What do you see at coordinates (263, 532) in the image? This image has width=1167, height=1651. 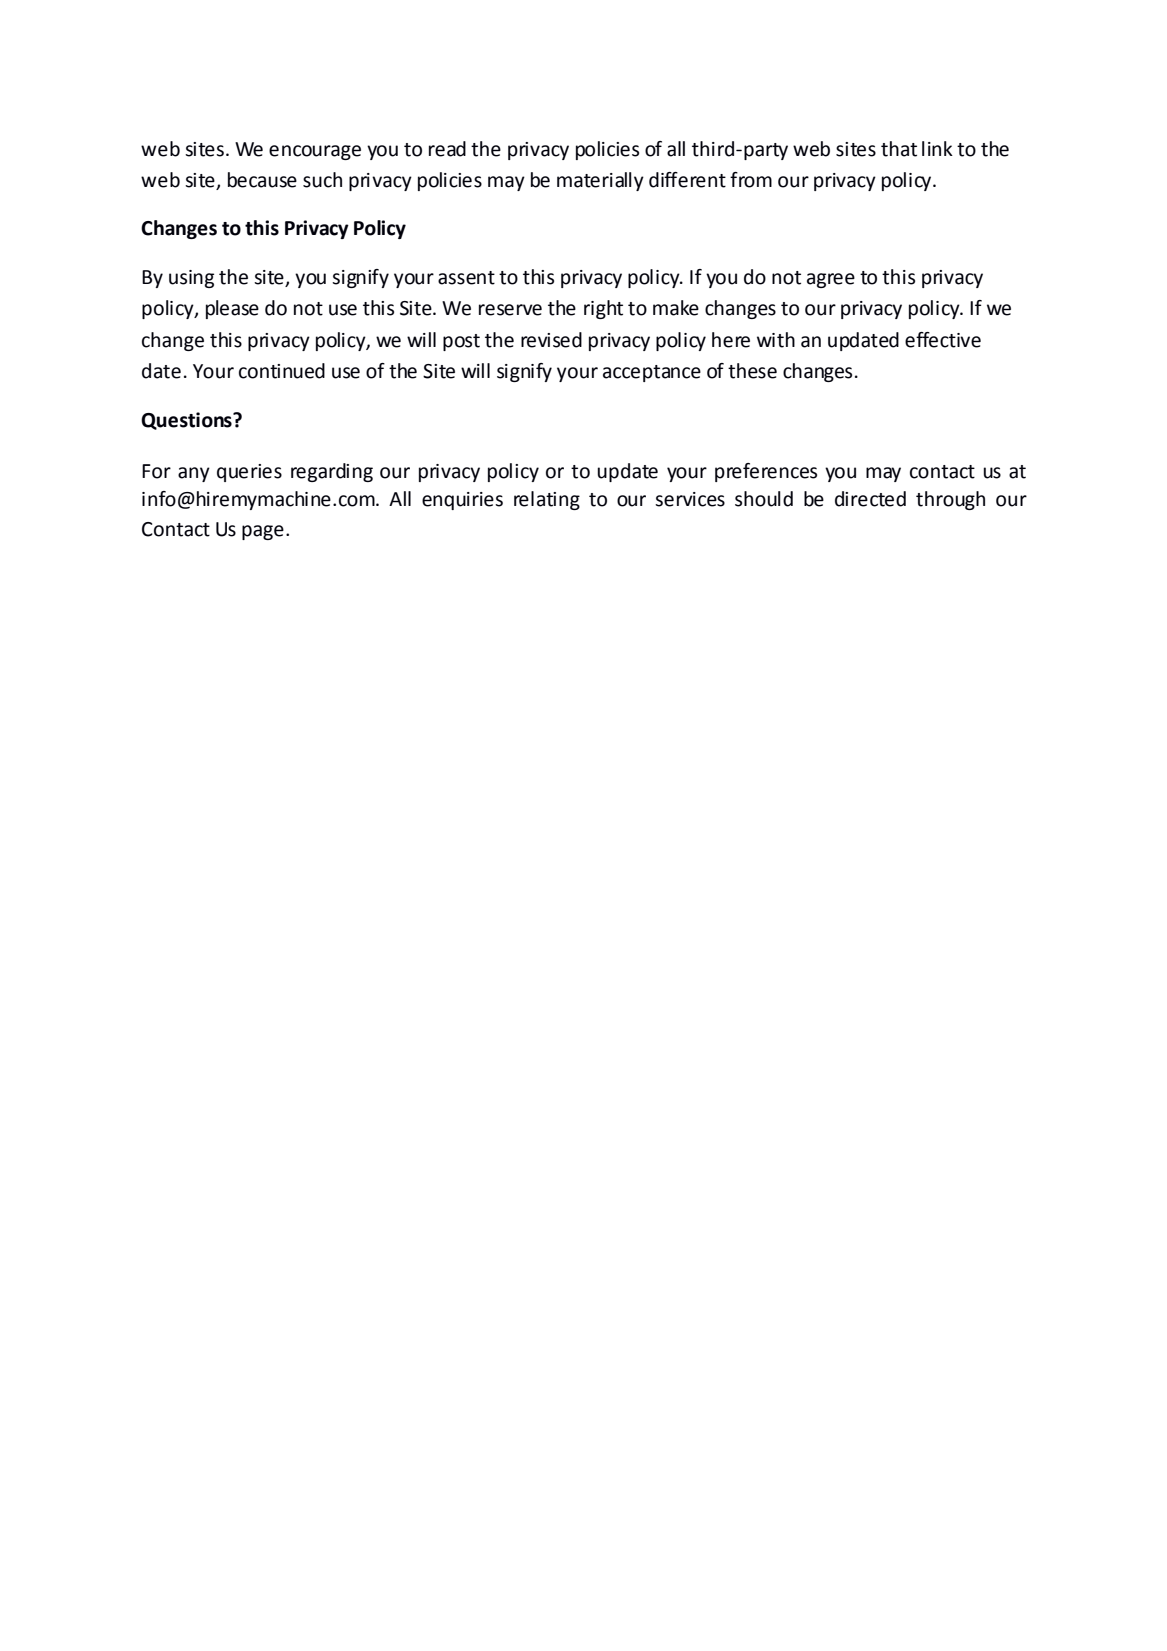 I see `page` at bounding box center [263, 532].
